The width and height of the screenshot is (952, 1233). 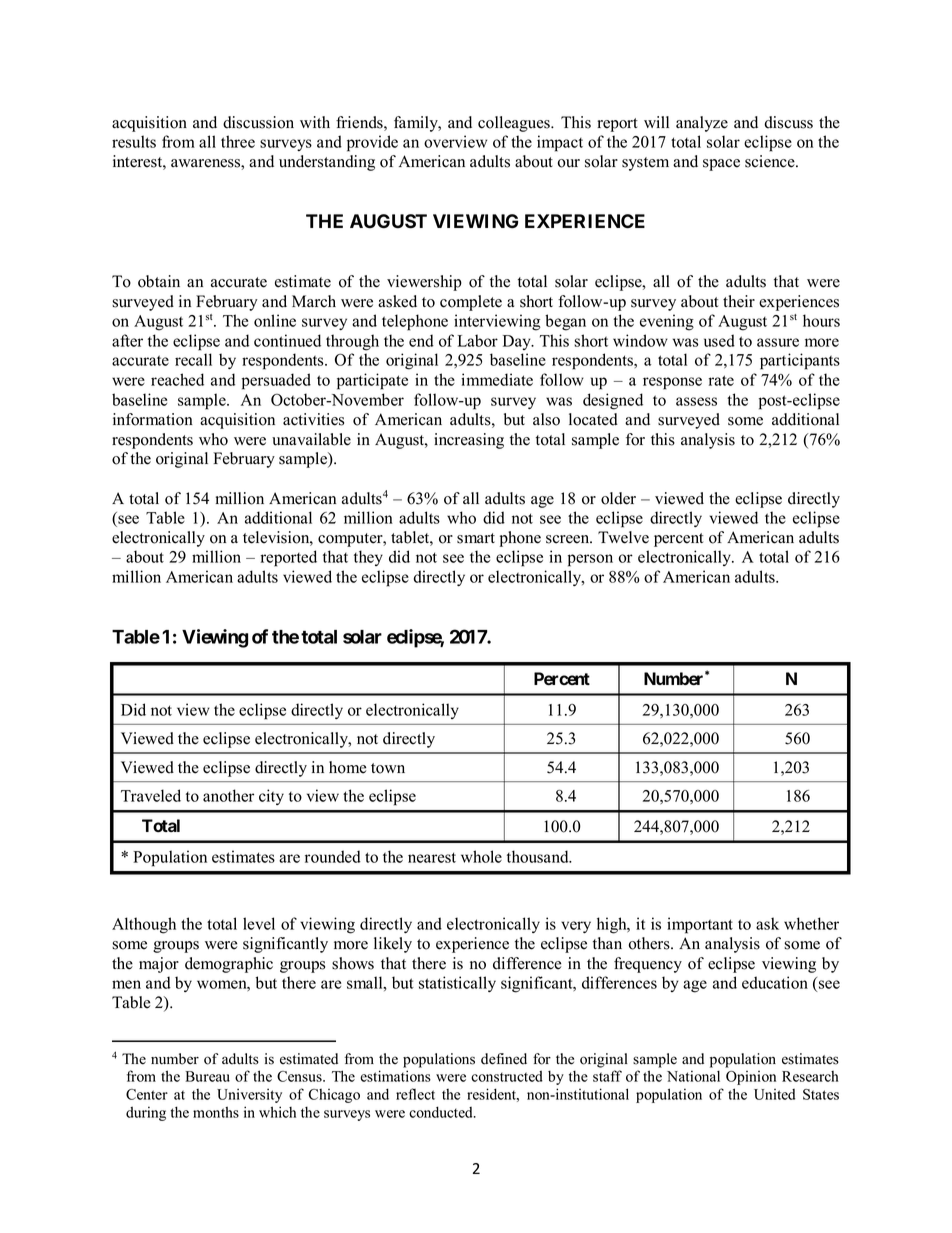 I want to click on important, so click(x=700, y=925).
